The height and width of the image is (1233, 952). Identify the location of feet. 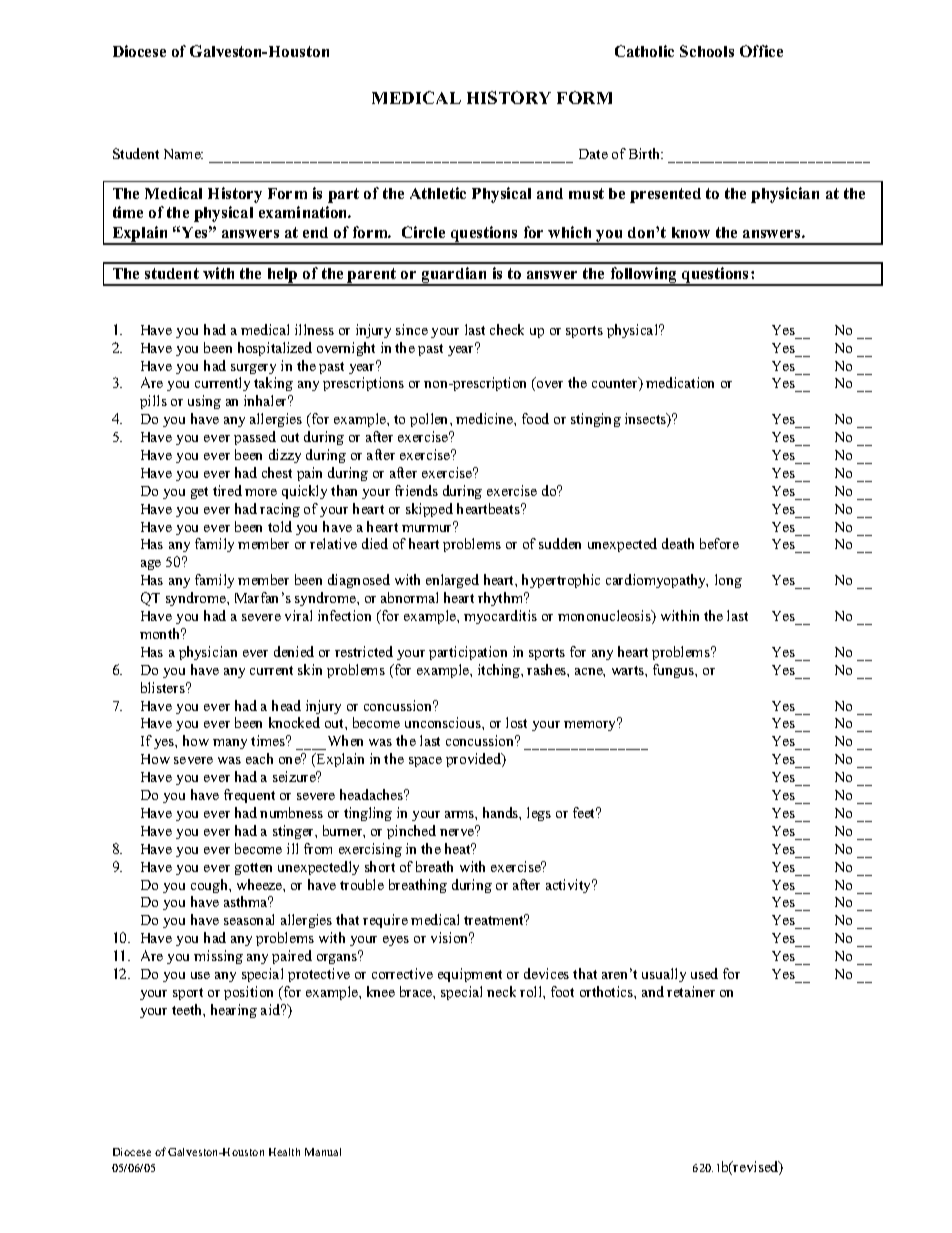
(585, 812).
